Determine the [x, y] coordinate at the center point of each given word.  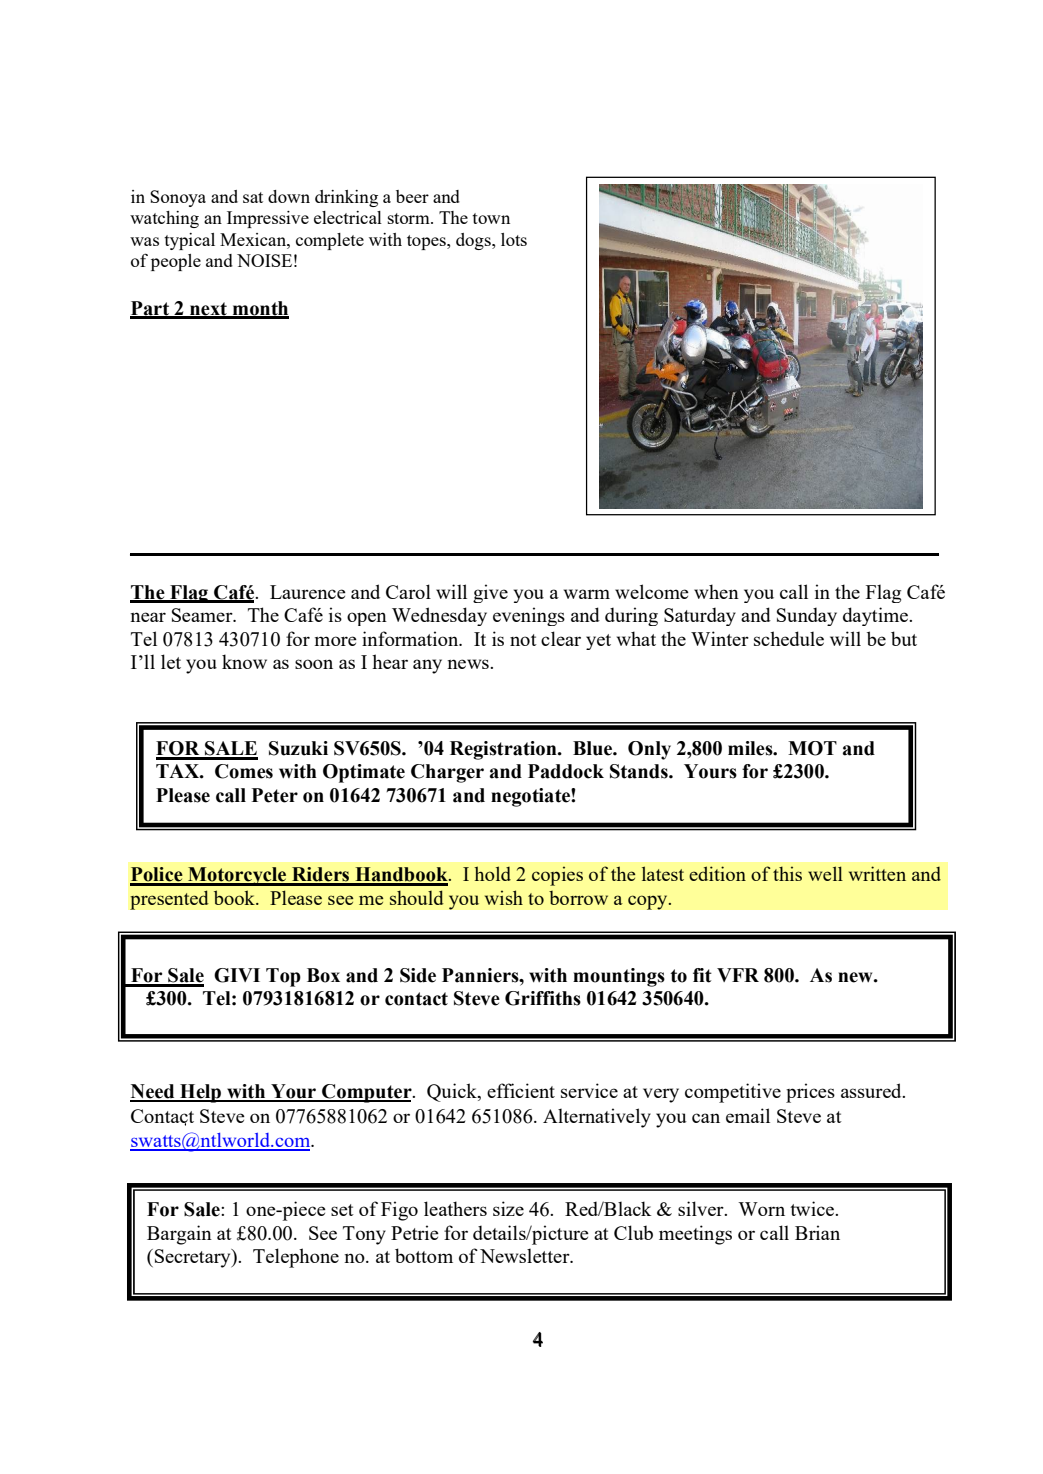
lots [514, 239]
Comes [244, 771]
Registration [504, 750]
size [508, 1208]
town [491, 218]
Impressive [268, 219]
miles [751, 748]
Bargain [179, 1235]
